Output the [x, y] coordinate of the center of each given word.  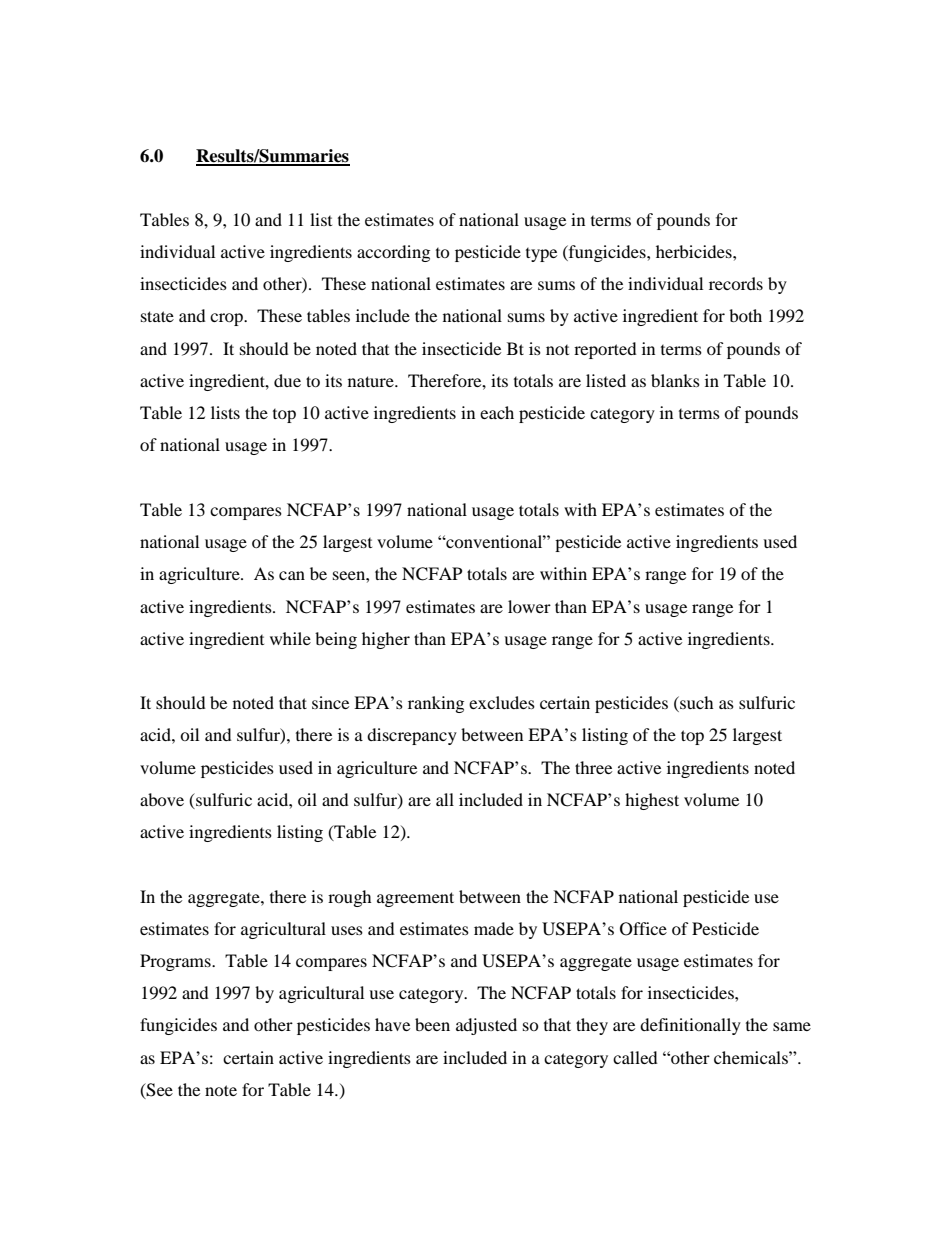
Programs [176, 962]
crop [228, 319]
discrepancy [412, 736]
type [541, 255]
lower [529, 606]
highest [652, 801]
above [162, 799]
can [292, 575]
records [736, 283]
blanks [675, 380]
